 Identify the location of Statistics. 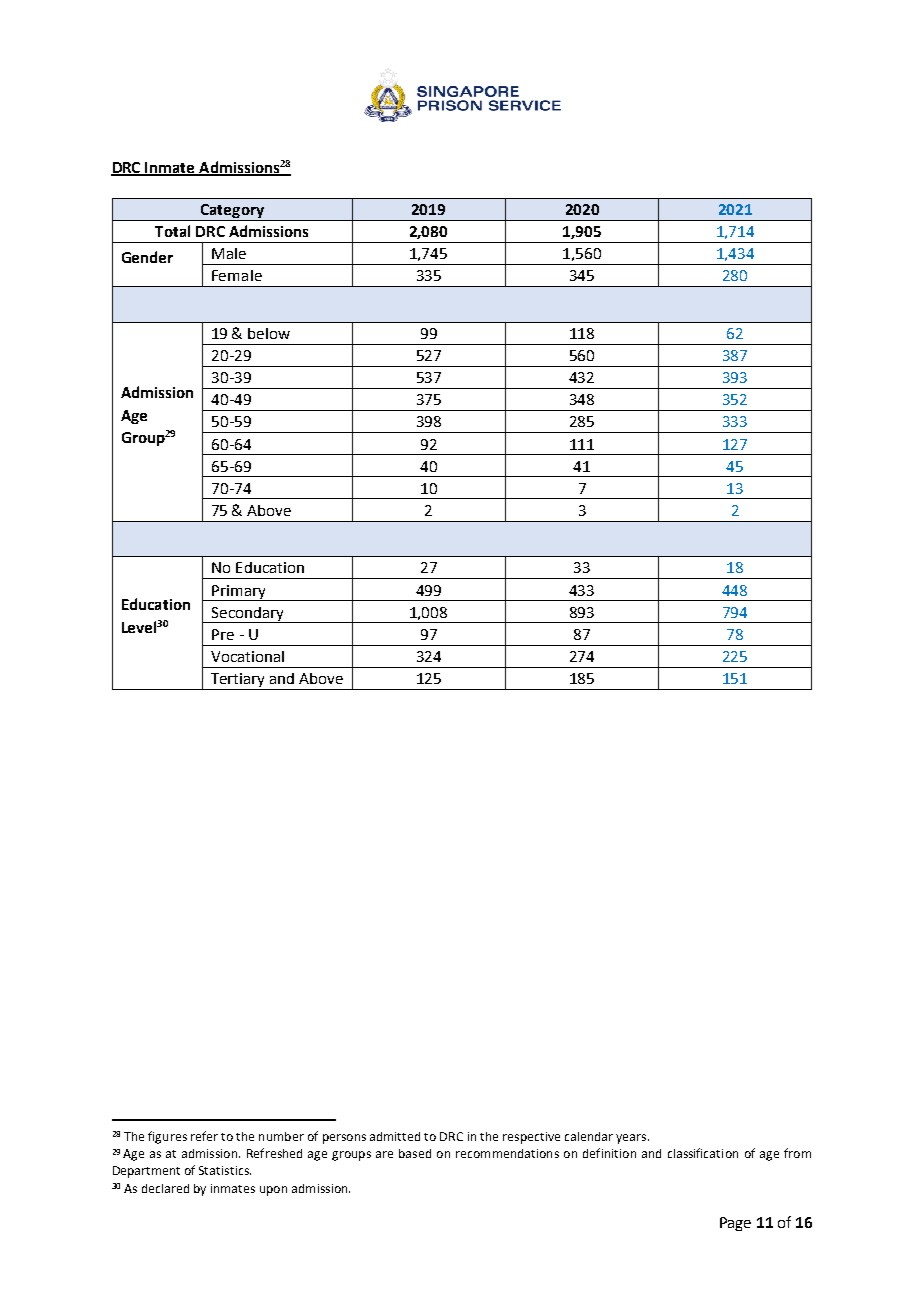
(225, 1170).
